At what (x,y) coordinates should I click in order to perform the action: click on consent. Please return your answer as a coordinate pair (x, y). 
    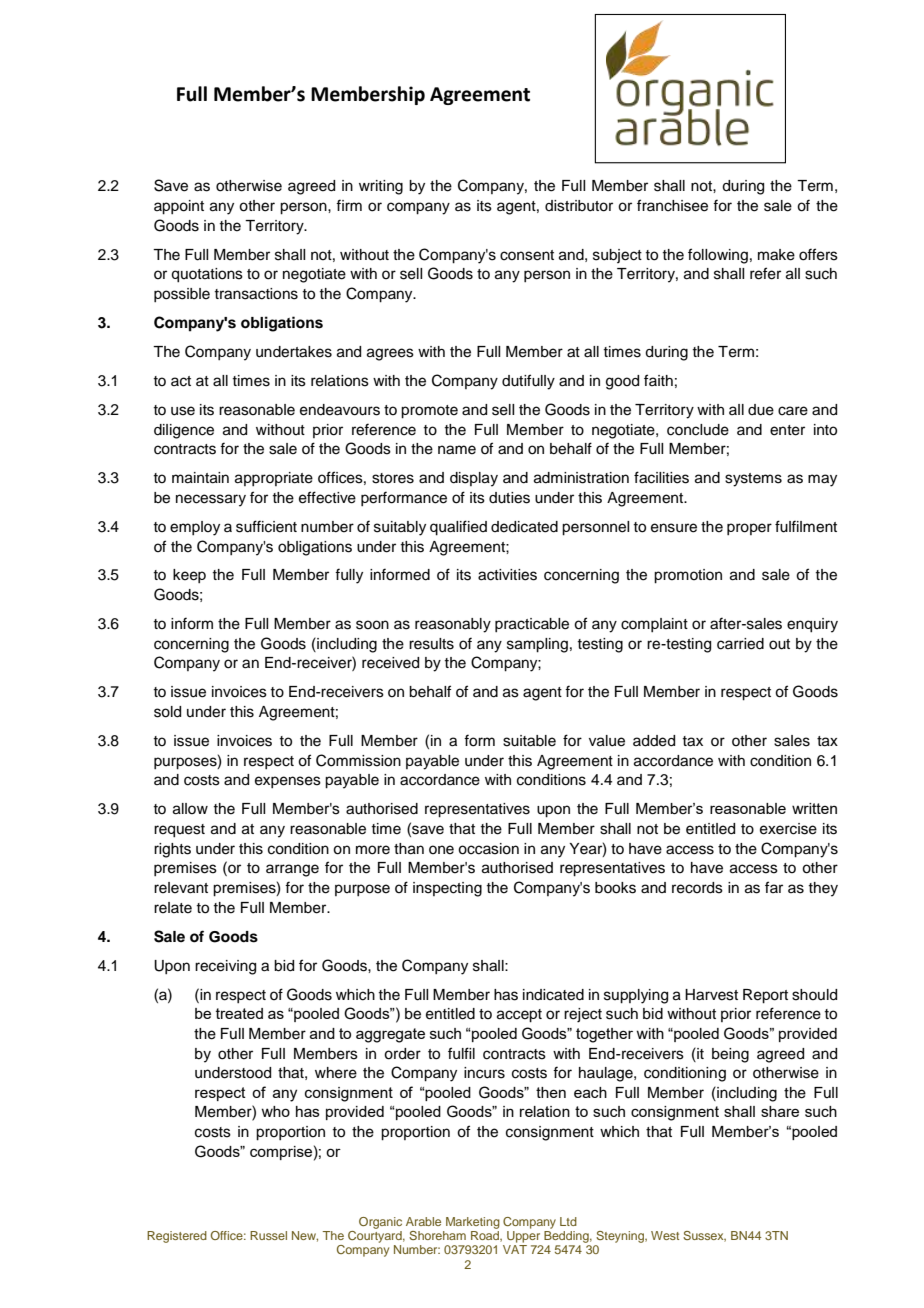
    Looking at the image, I should click on (527, 255).
